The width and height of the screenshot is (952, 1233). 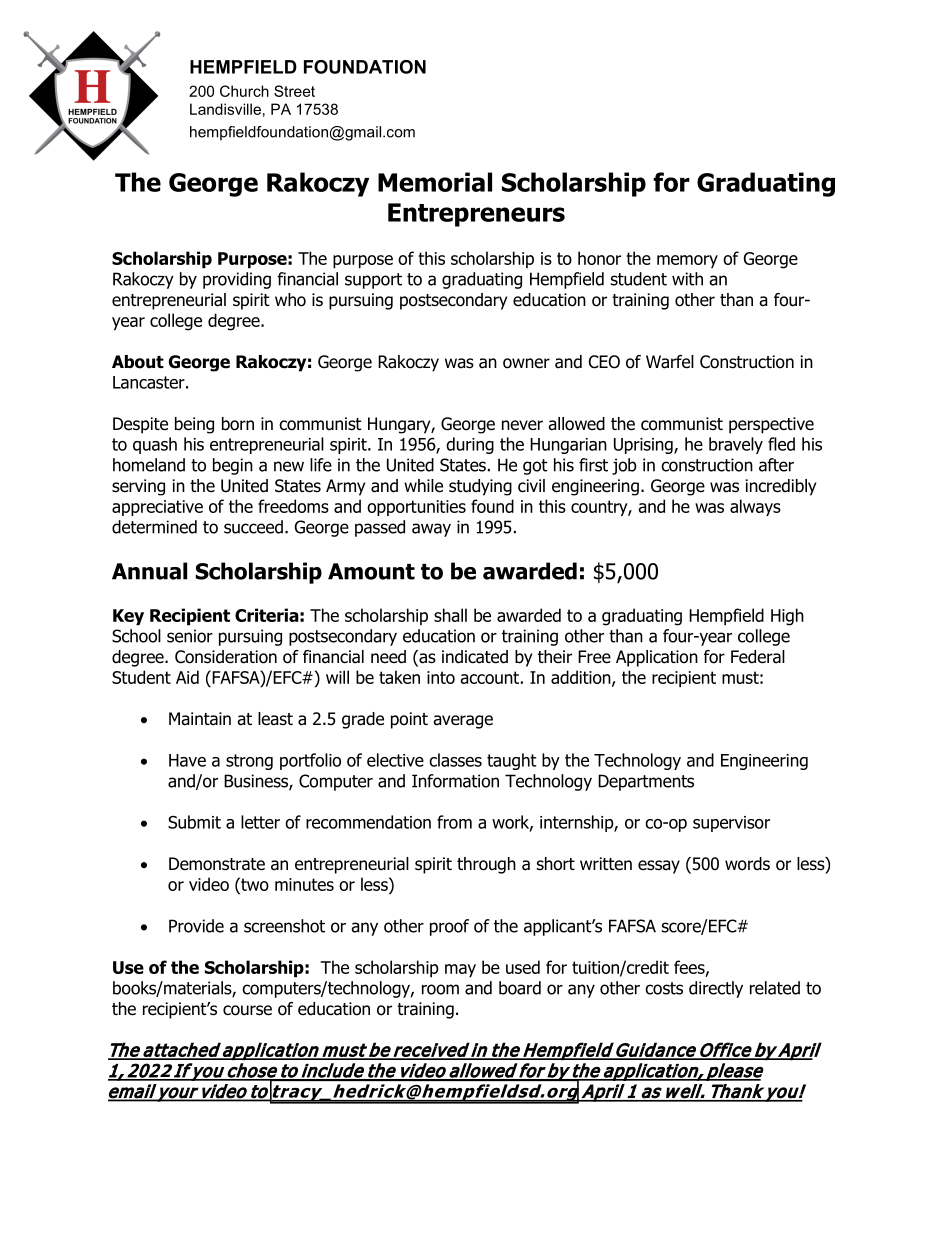 What do you see at coordinates (435, 182) in the screenshot?
I see `Memorial` at bounding box center [435, 182].
